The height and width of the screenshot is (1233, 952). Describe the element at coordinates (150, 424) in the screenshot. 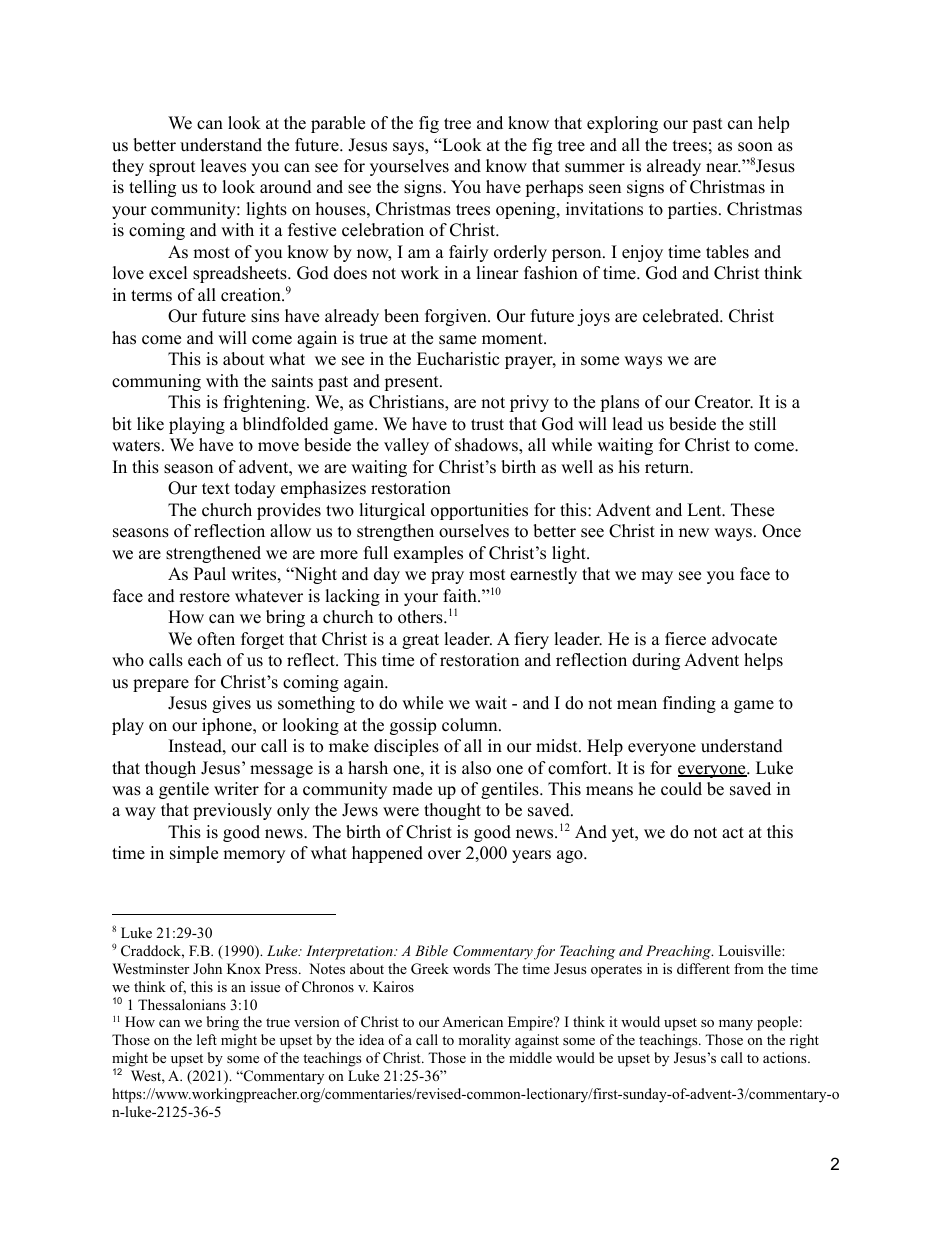

I see `like` at that location.
